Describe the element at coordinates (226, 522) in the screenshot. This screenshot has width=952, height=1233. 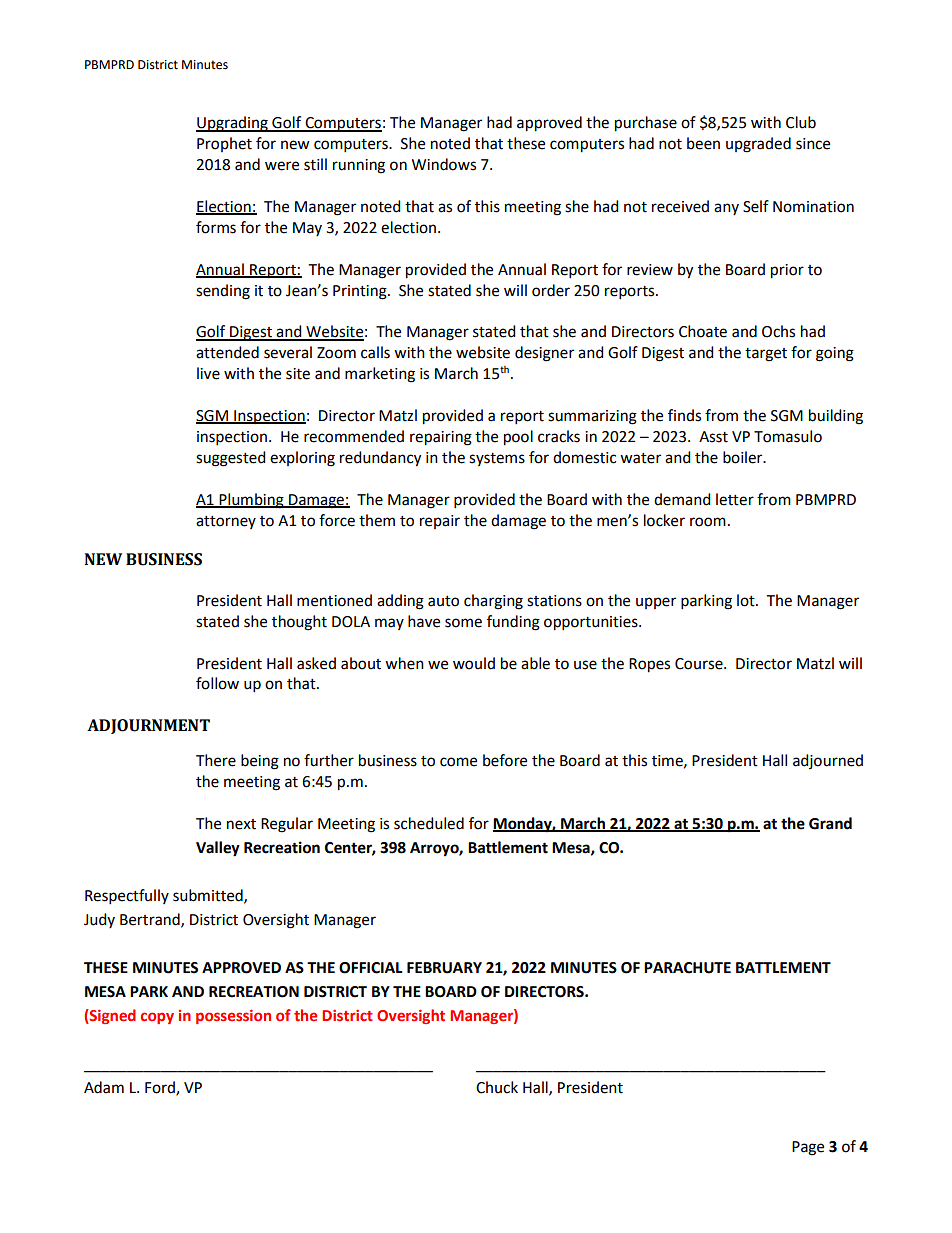
I see `attorney` at that location.
